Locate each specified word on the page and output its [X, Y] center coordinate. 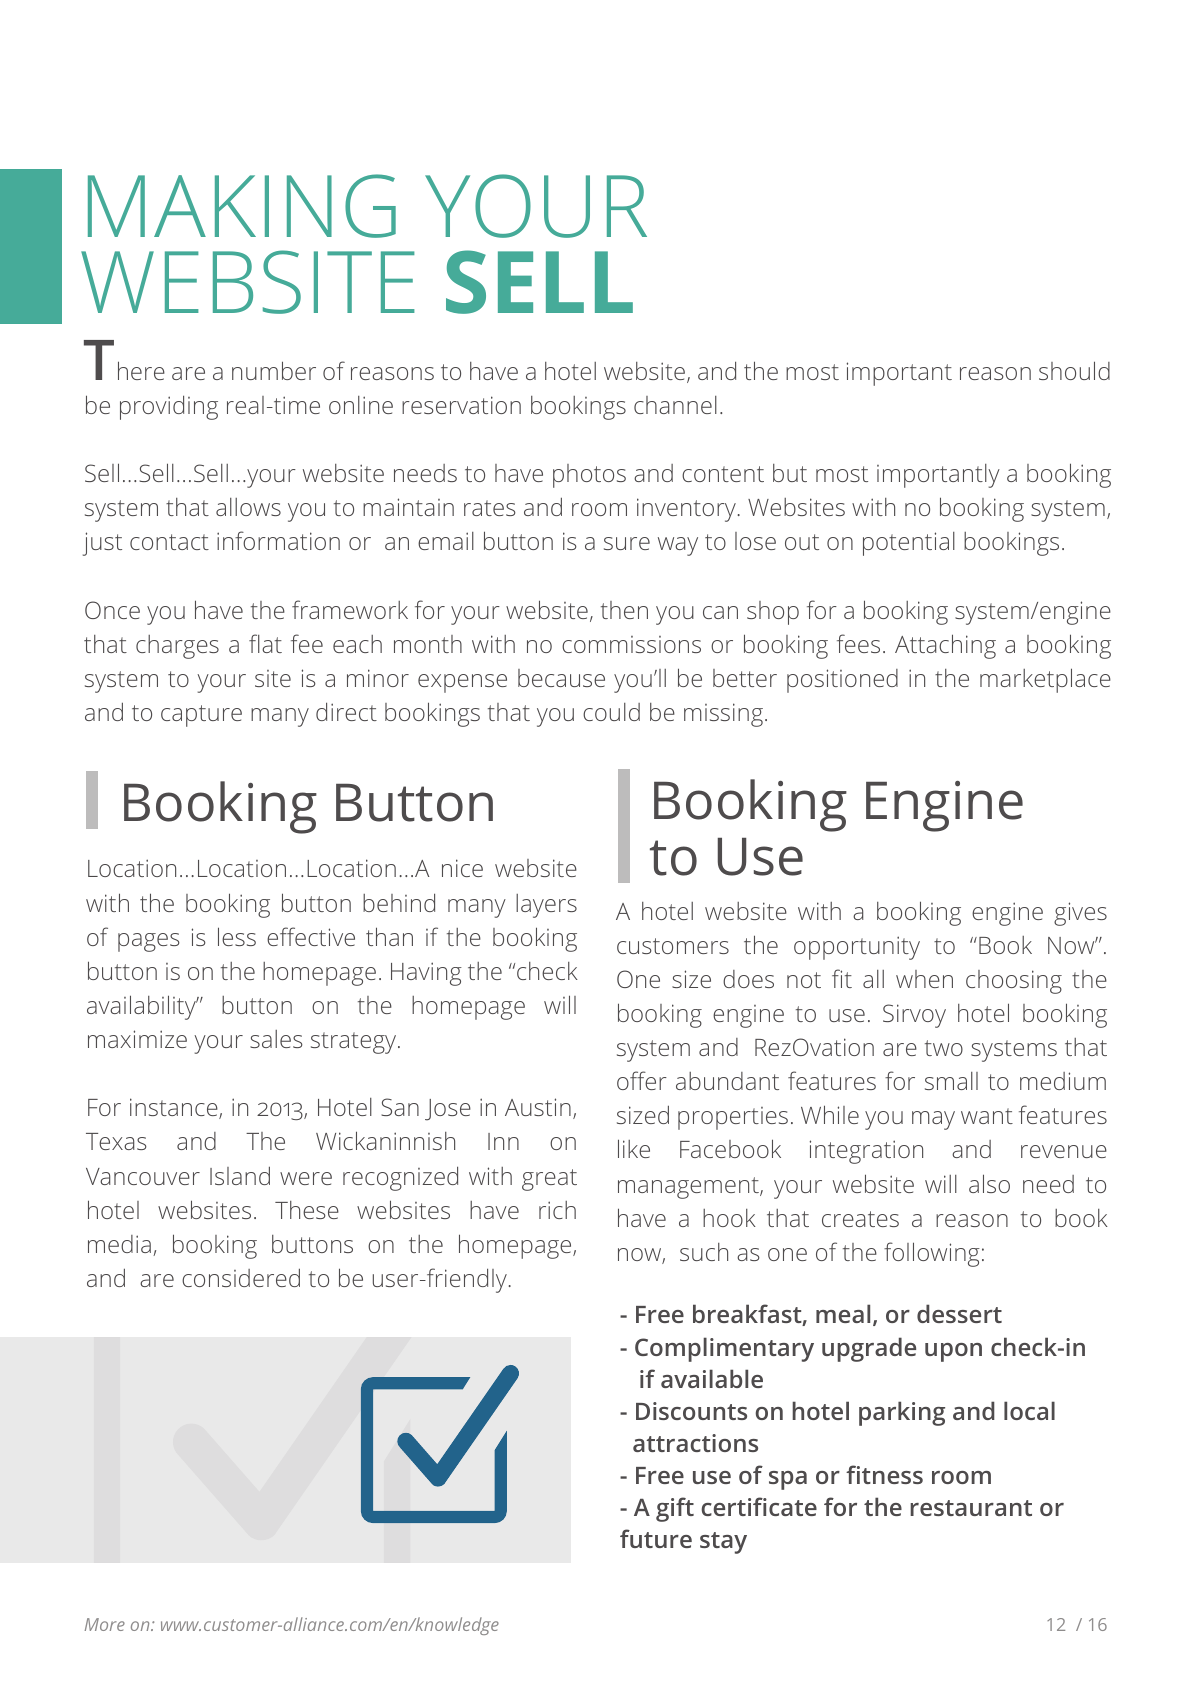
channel [675, 405]
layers [546, 906]
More [105, 1624]
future [656, 1538]
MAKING [242, 206]
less [237, 936]
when [924, 979]
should [1074, 370]
